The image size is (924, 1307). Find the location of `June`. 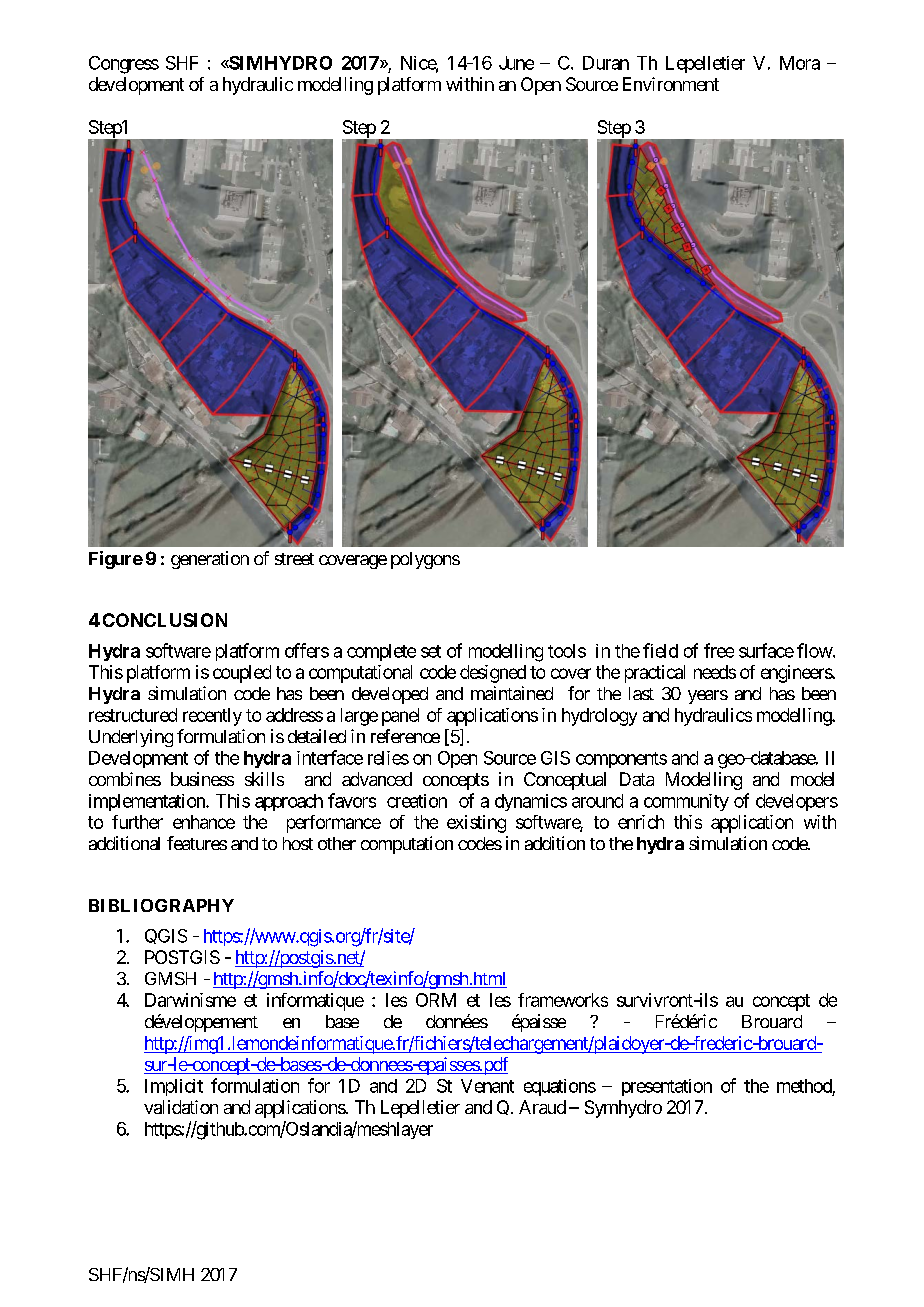

June is located at coordinates (516, 63).
